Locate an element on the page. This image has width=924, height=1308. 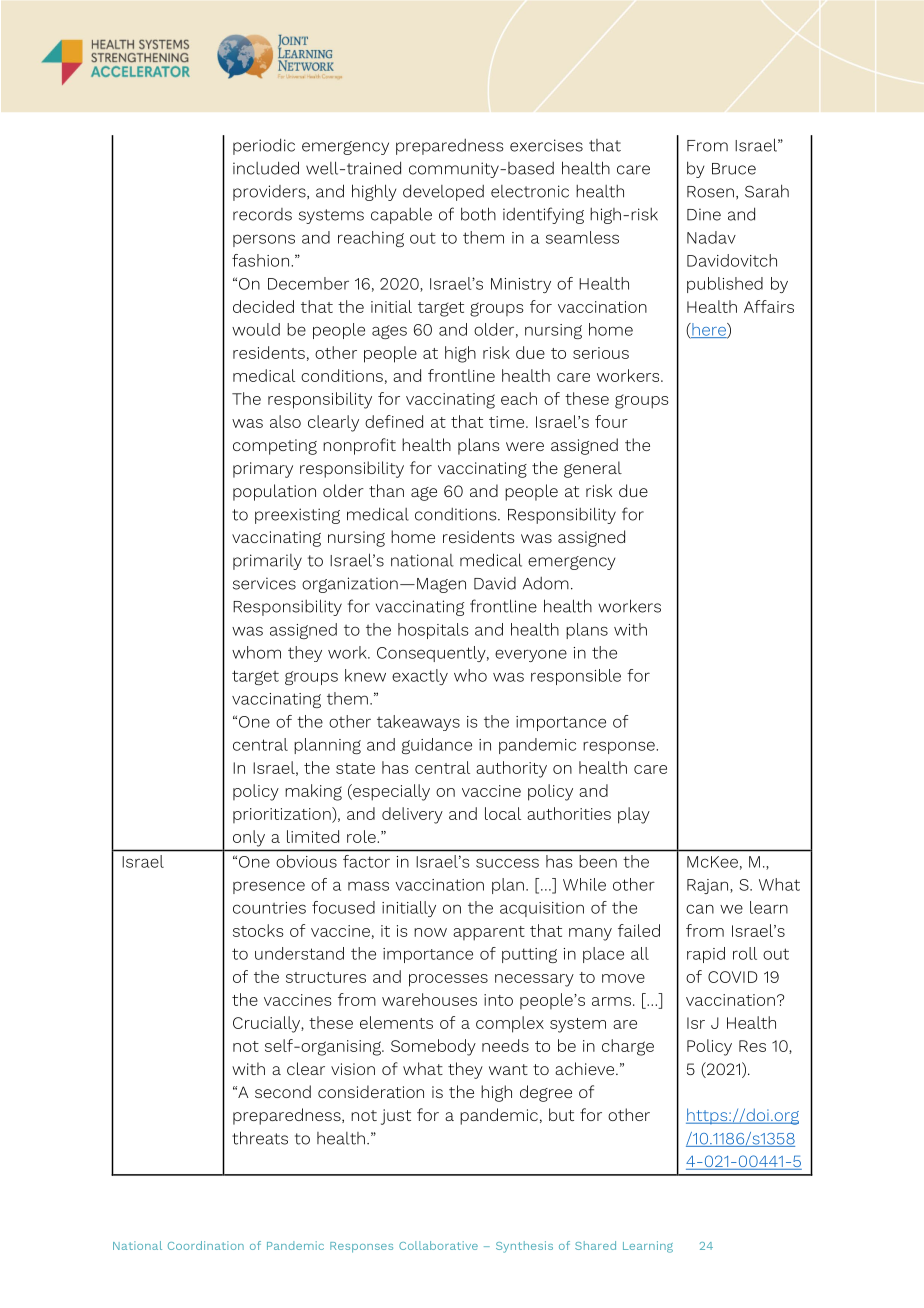
responsible is located at coordinates (576, 677).
